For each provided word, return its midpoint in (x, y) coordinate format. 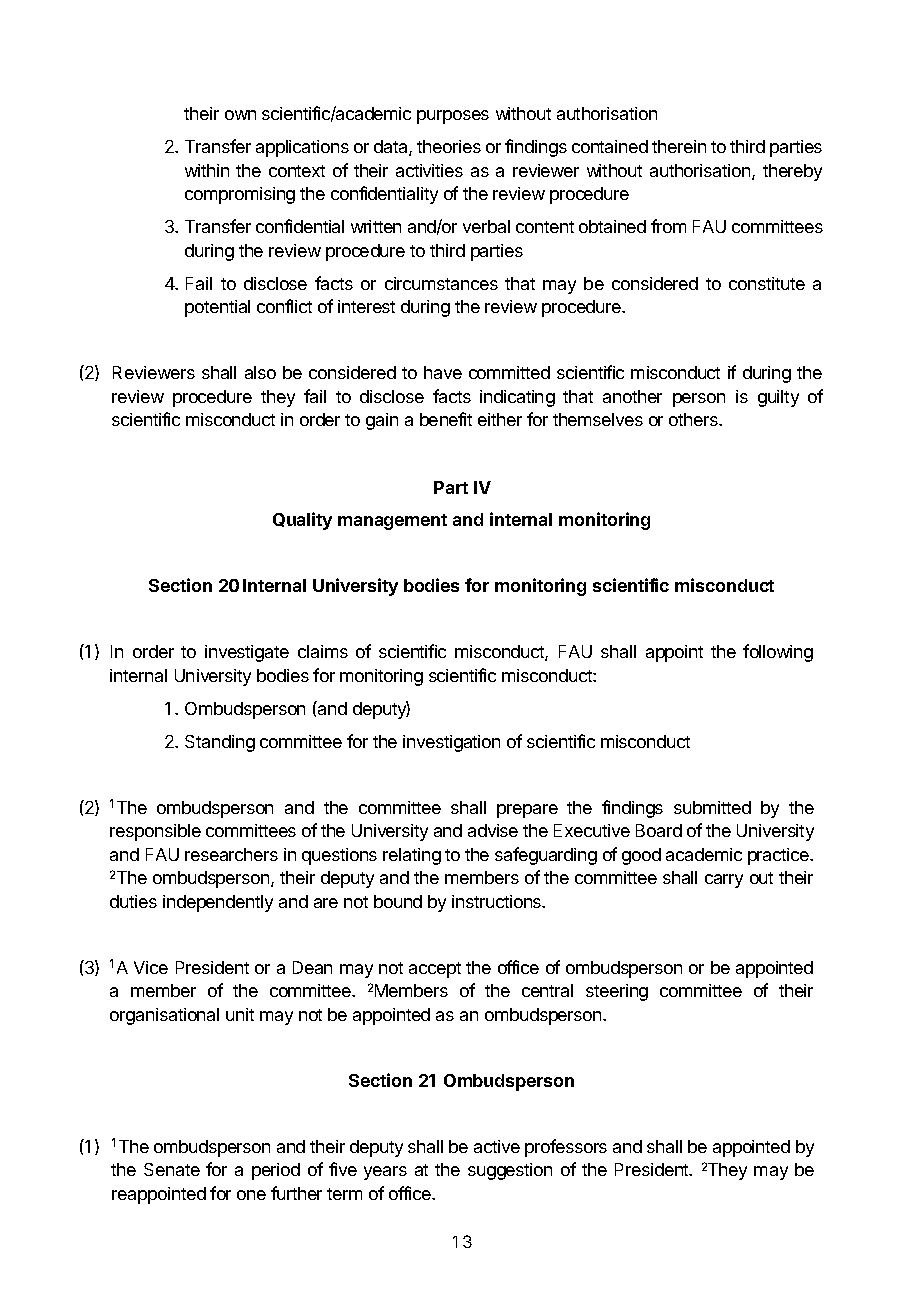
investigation (451, 743)
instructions (498, 901)
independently (218, 903)
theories (449, 146)
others (694, 419)
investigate (247, 653)
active (497, 1146)
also (260, 372)
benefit (446, 419)
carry (724, 881)
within (207, 170)
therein (679, 146)
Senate (172, 1169)
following (778, 653)
